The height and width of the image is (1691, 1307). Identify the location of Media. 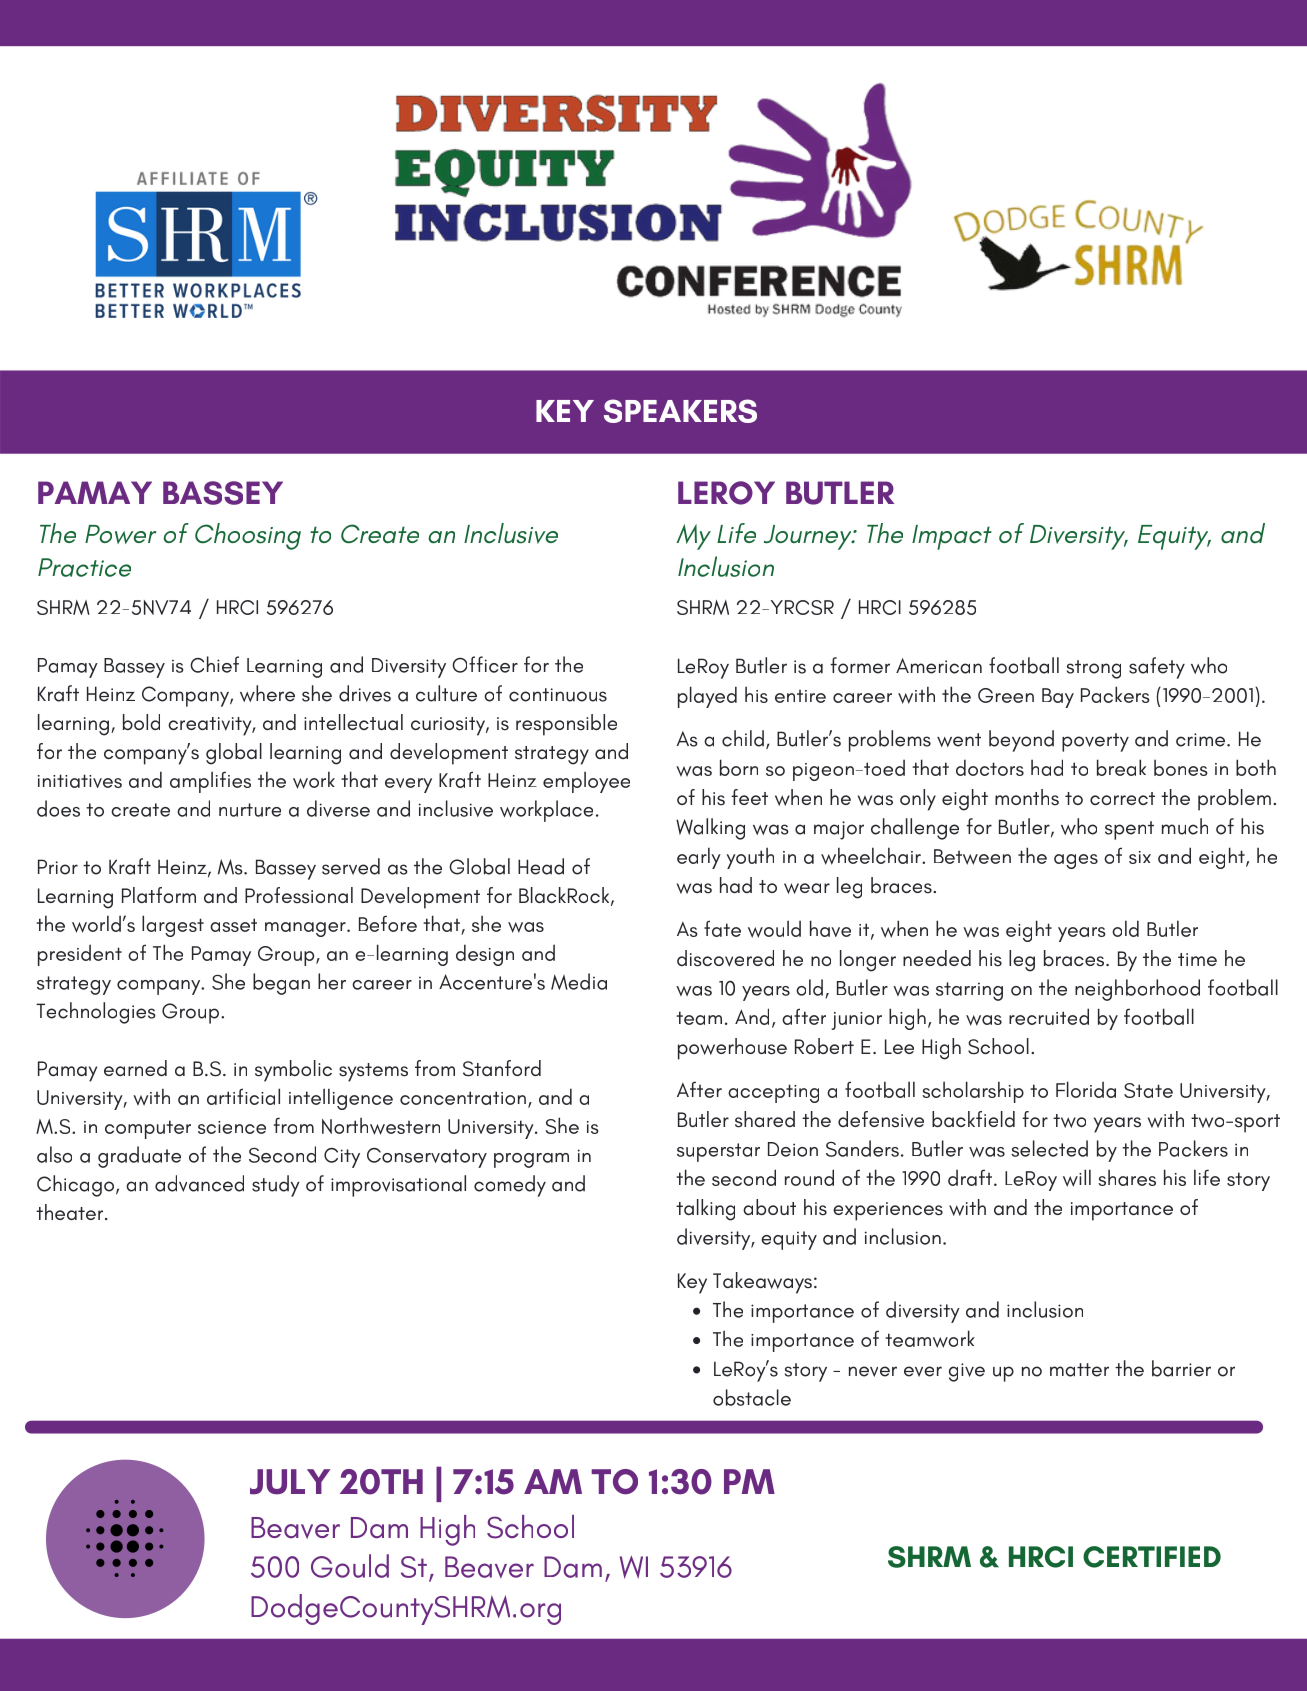
(579, 981).
